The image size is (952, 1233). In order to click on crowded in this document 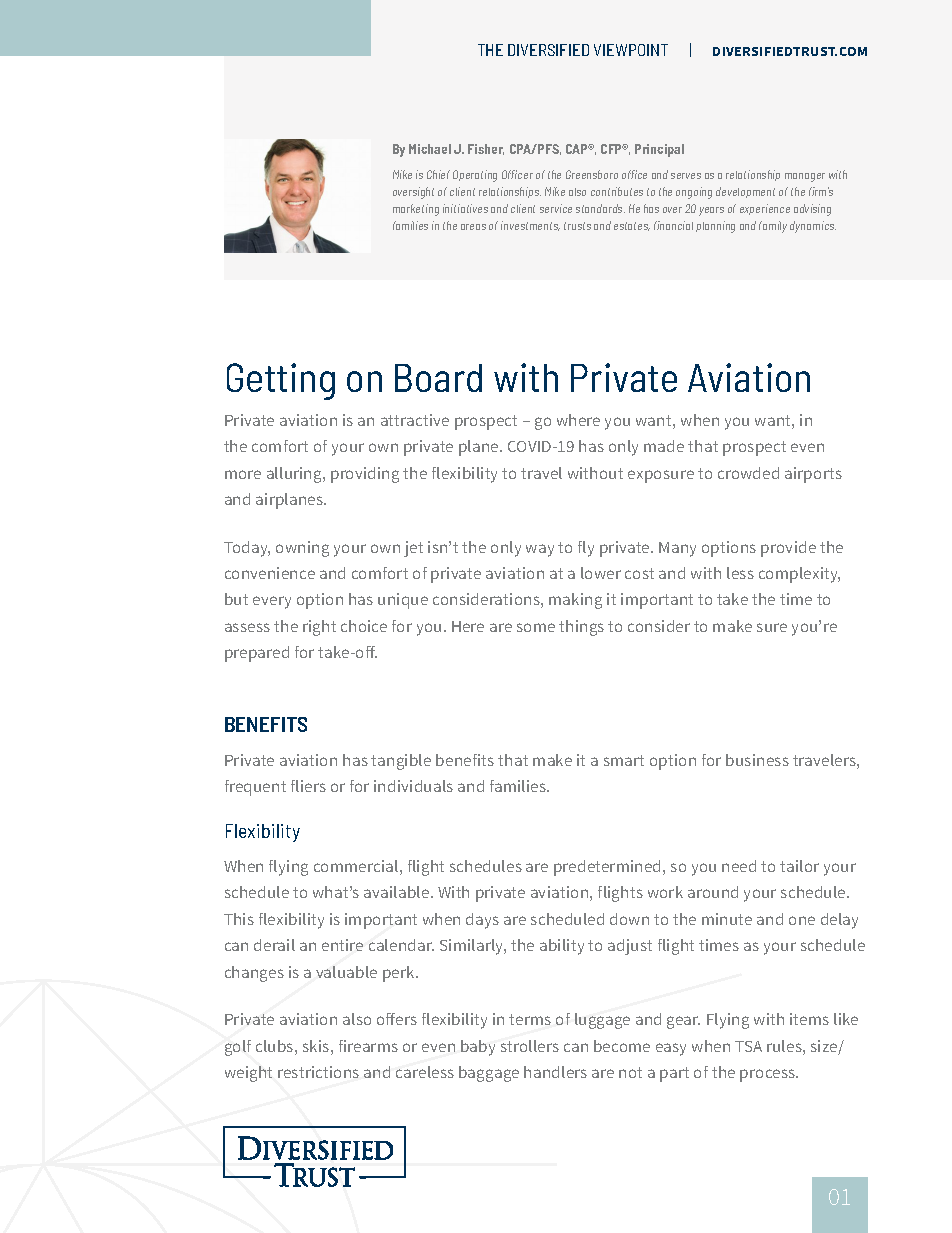, I will do `click(748, 473)`.
